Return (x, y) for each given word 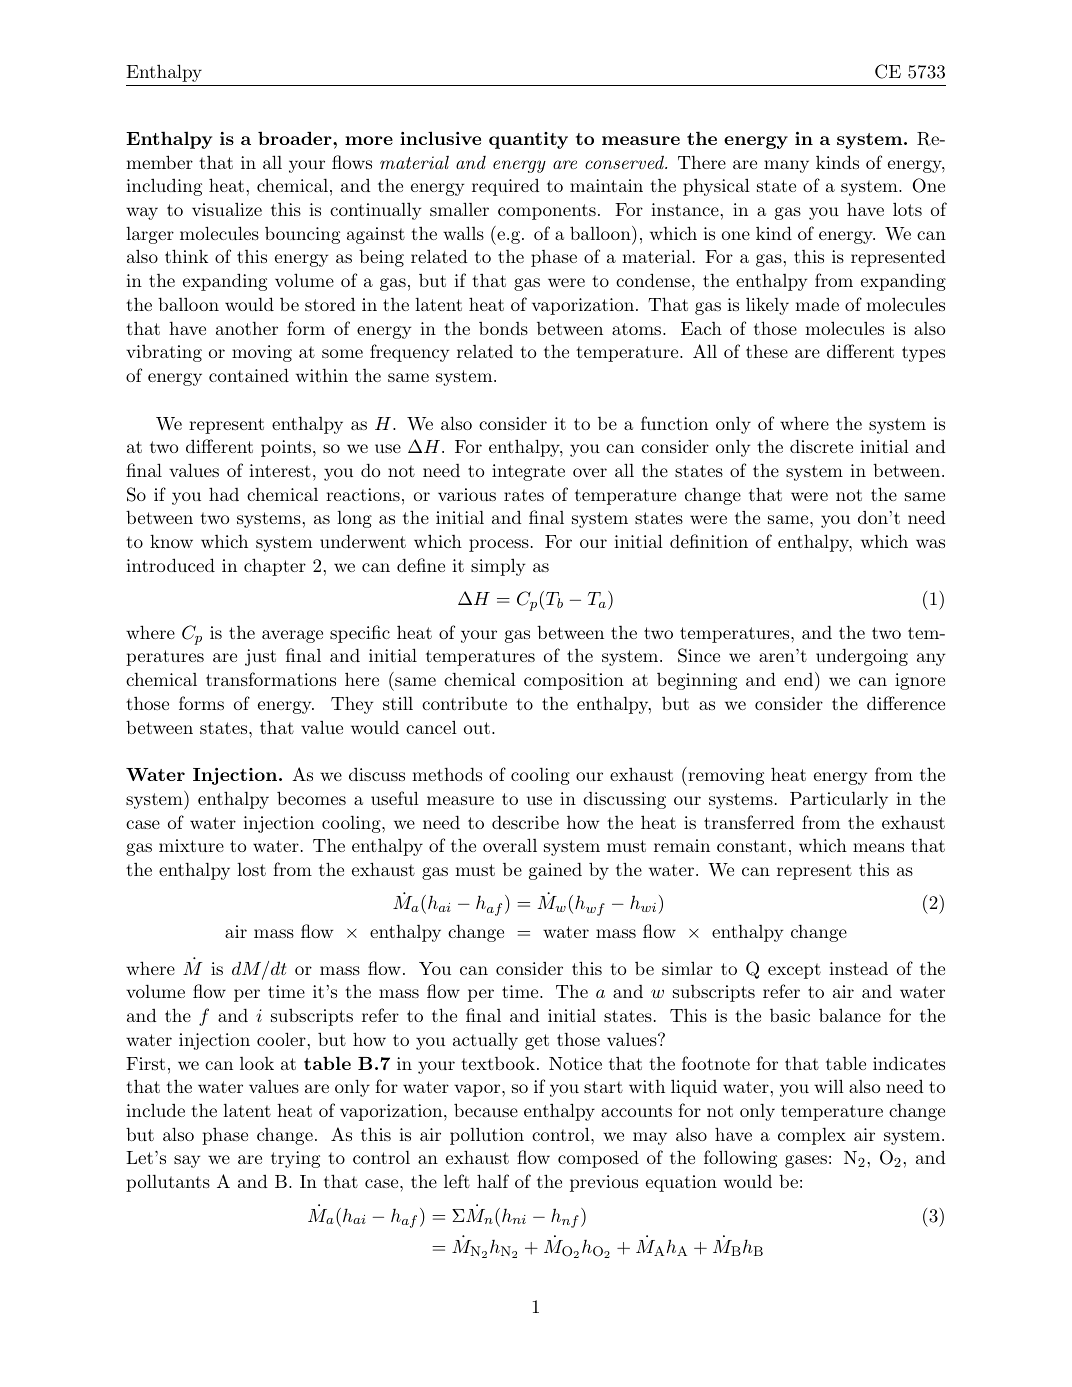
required (506, 187)
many (786, 166)
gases (806, 1161)
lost (251, 869)
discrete (821, 446)
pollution (487, 1136)
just (260, 657)
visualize (227, 209)
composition (574, 681)
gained (555, 871)
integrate (528, 472)
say (187, 1161)
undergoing (862, 657)
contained (249, 375)
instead (858, 968)
